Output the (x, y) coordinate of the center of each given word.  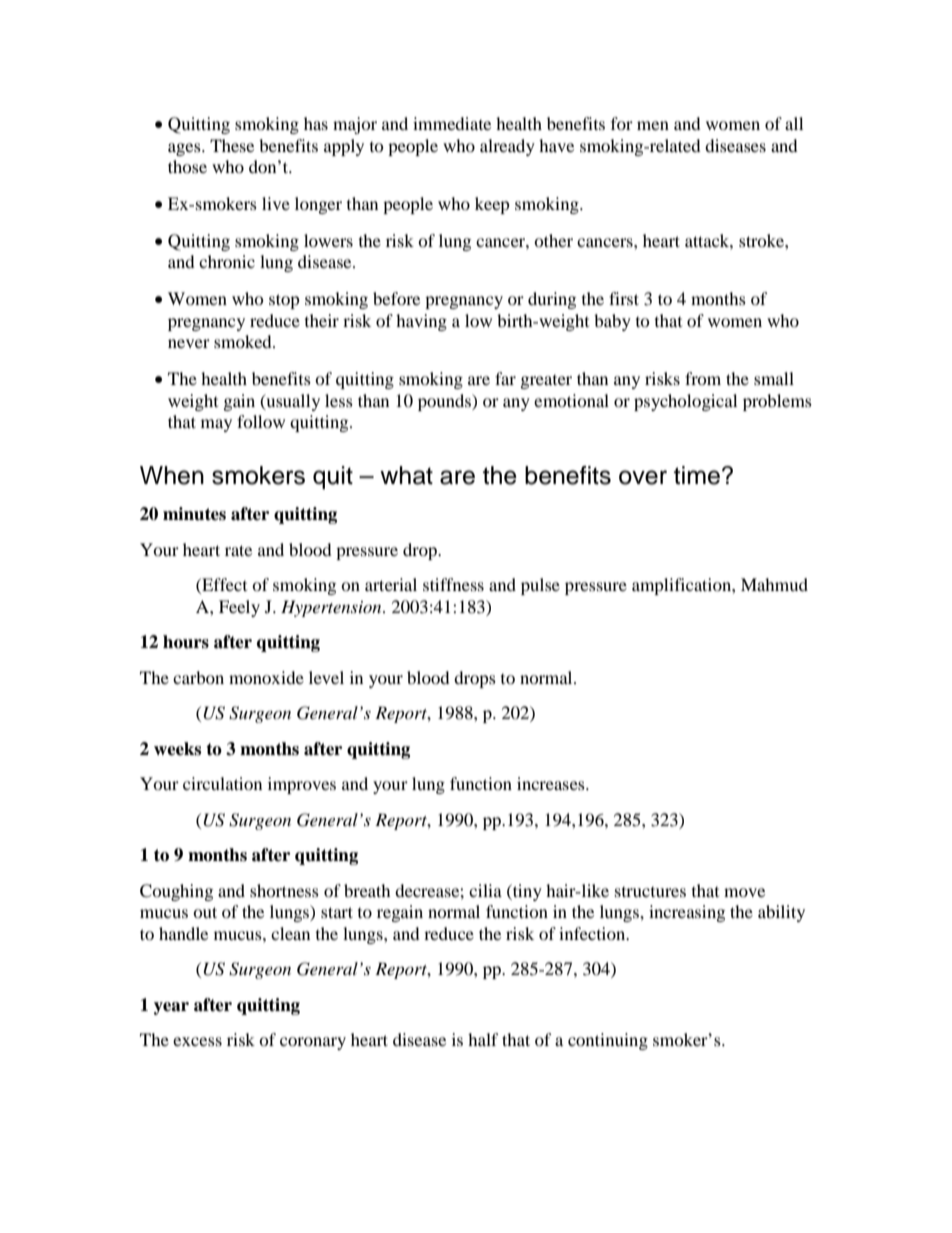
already (507, 147)
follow (261, 421)
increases (552, 783)
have (556, 145)
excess (197, 1041)
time (697, 475)
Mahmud (774, 584)
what (406, 475)
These (232, 145)
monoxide (266, 677)
